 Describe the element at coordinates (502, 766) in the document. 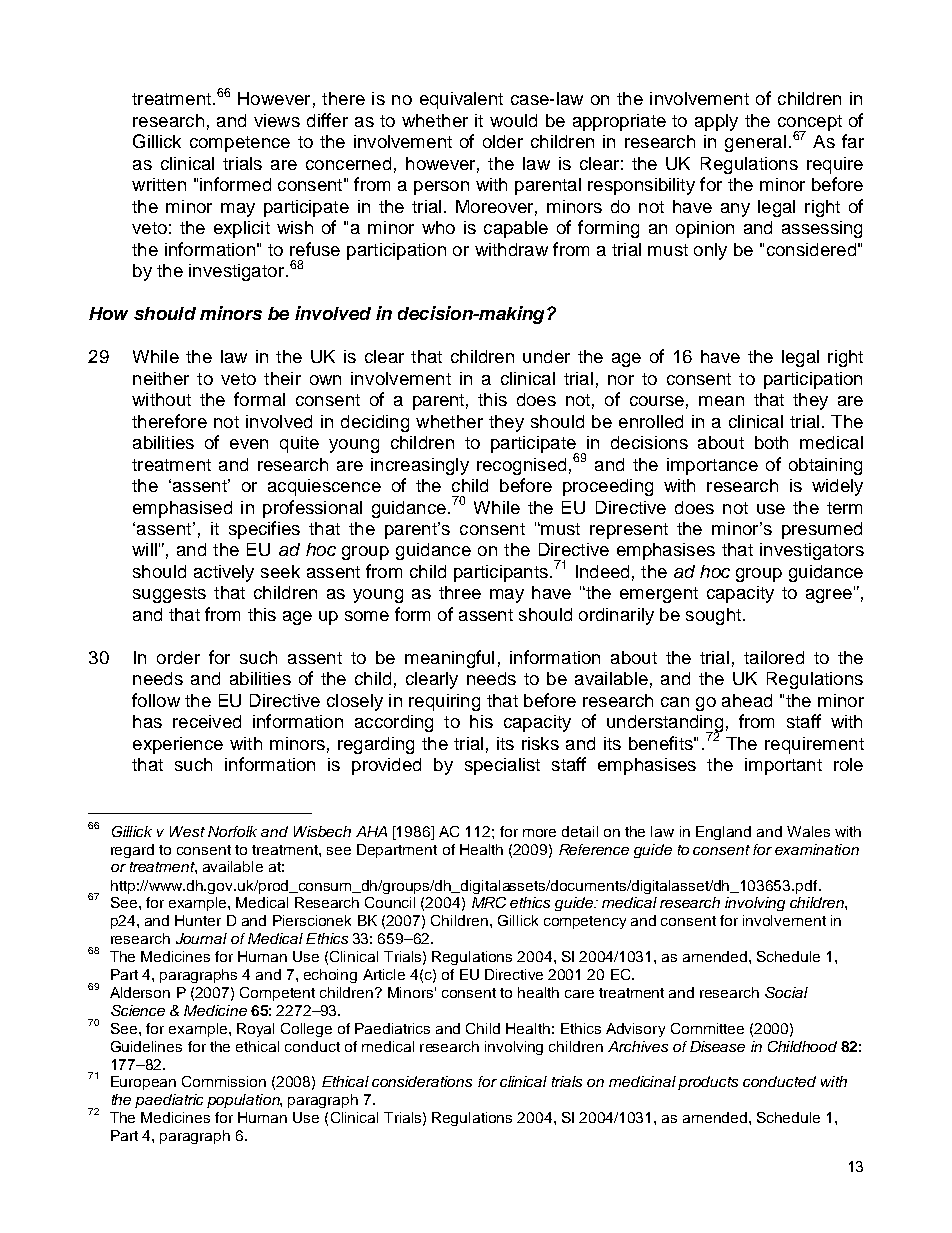

I see `specialist` at that location.
